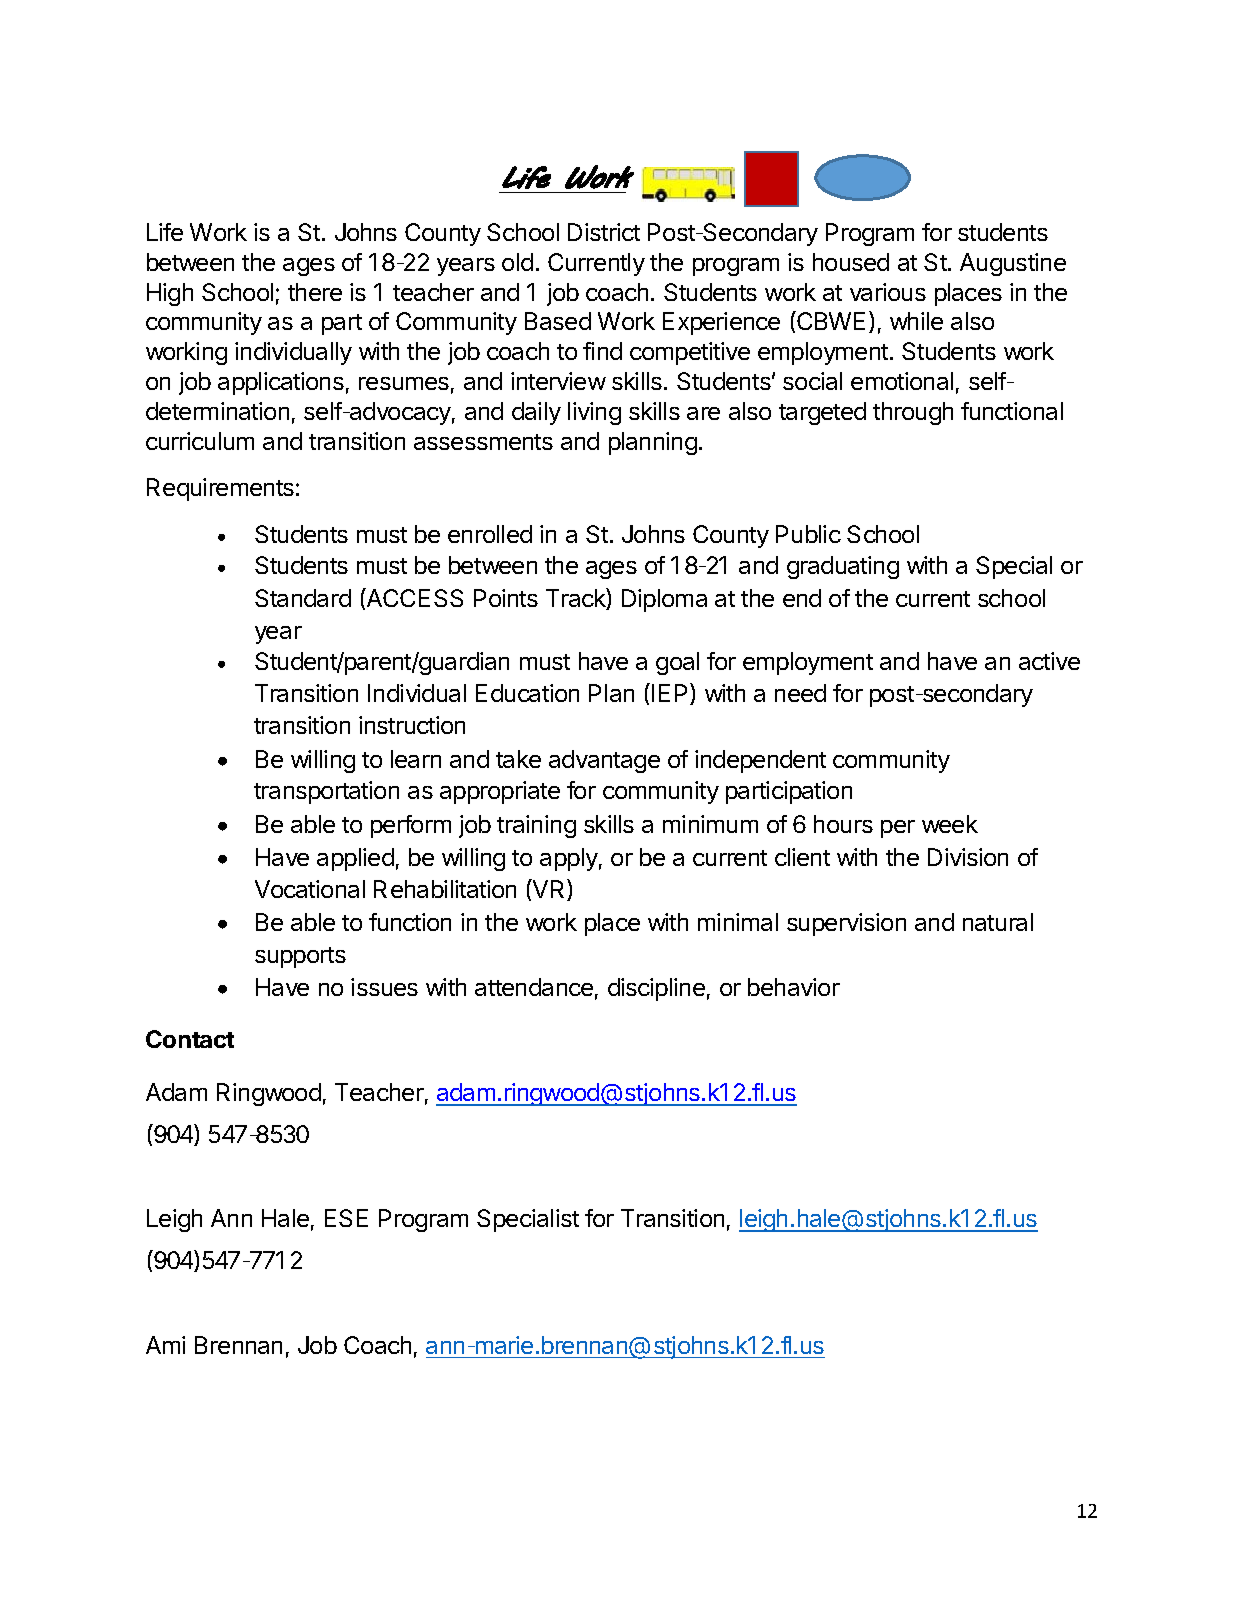 The width and height of the document is (1234, 1597). What do you see at coordinates (326, 792) in the document?
I see `transportation` at bounding box center [326, 792].
